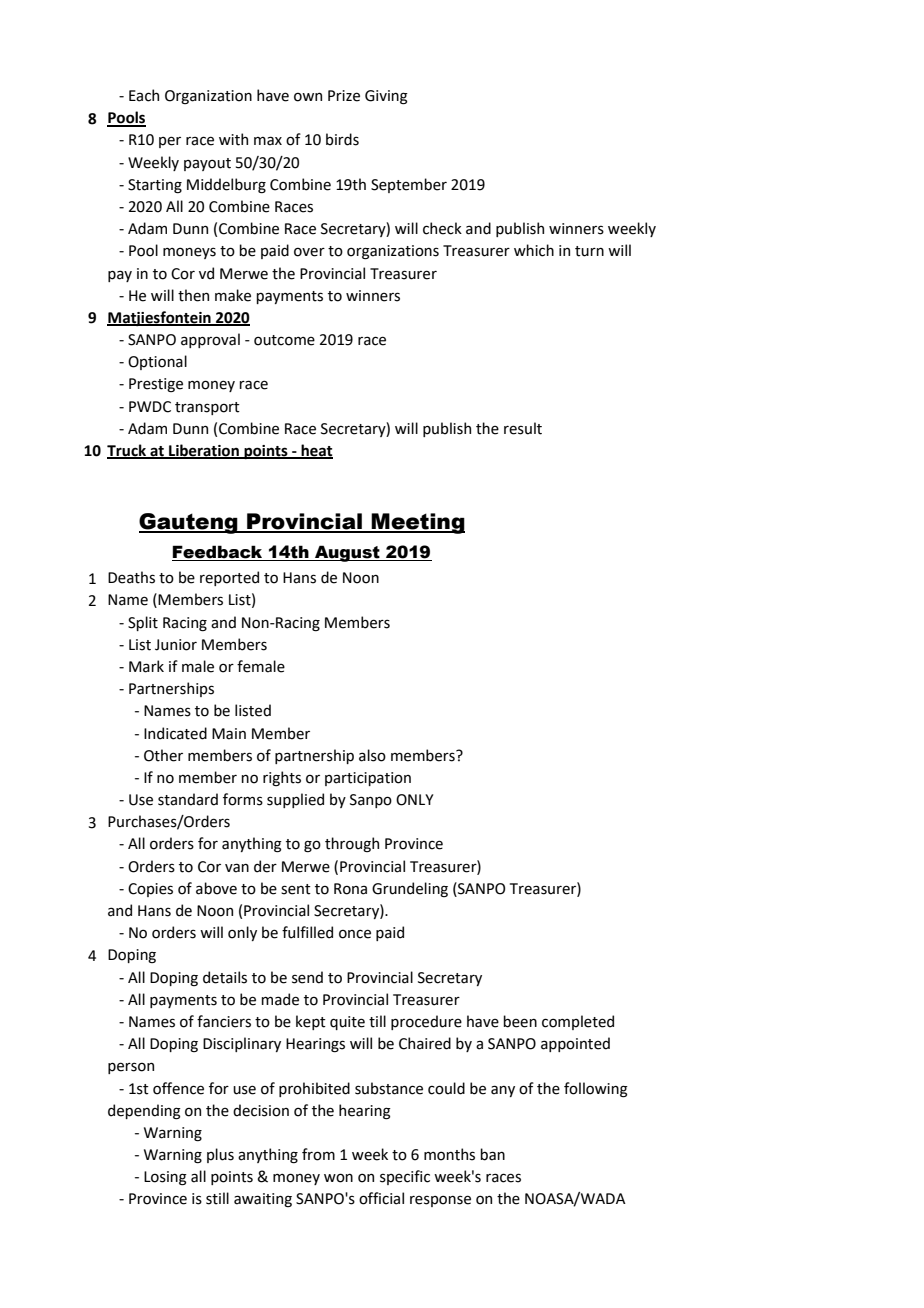  What do you see at coordinates (216, 888) in the document?
I see `above` at bounding box center [216, 888].
